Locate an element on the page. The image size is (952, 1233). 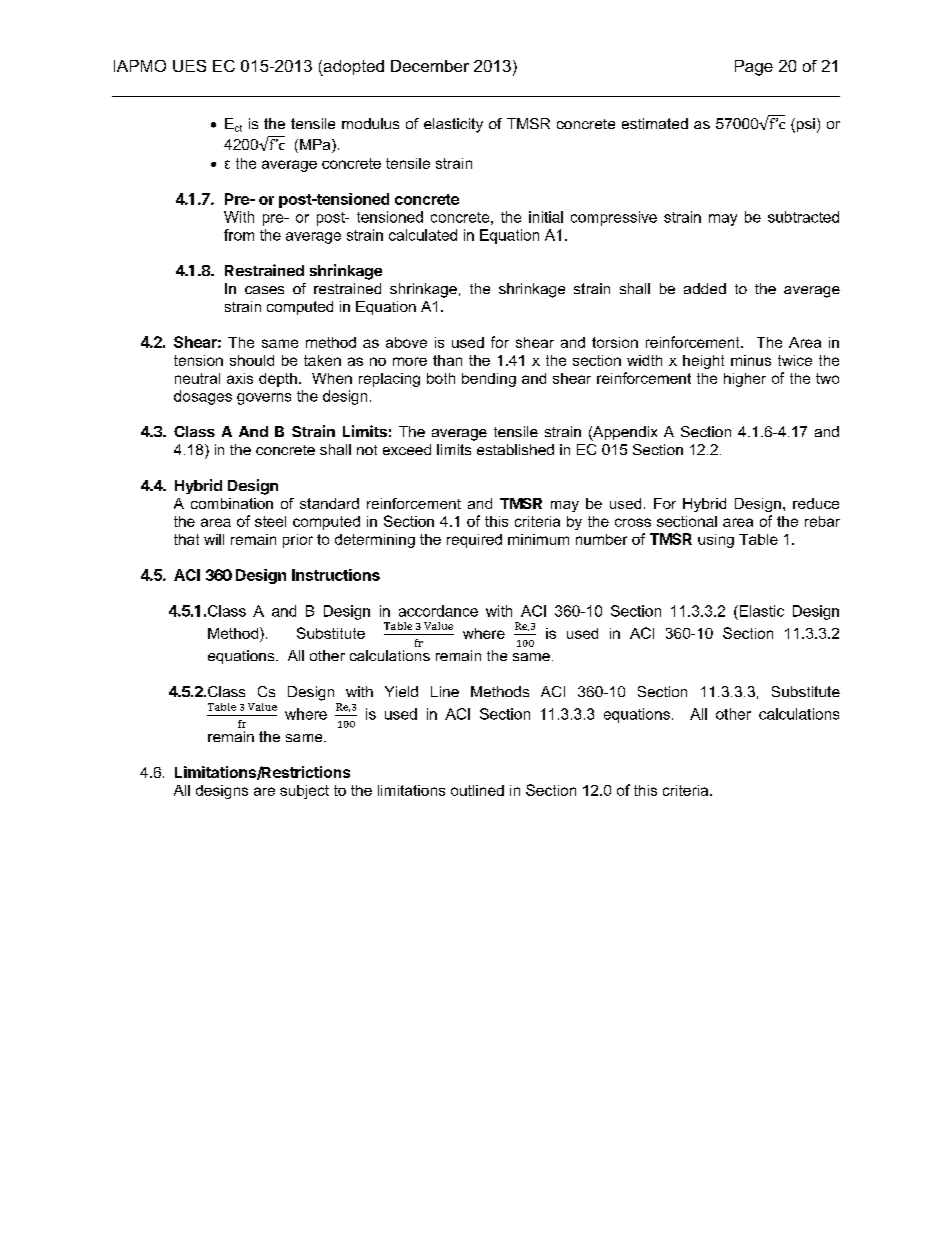
combination is located at coordinates (232, 503).
